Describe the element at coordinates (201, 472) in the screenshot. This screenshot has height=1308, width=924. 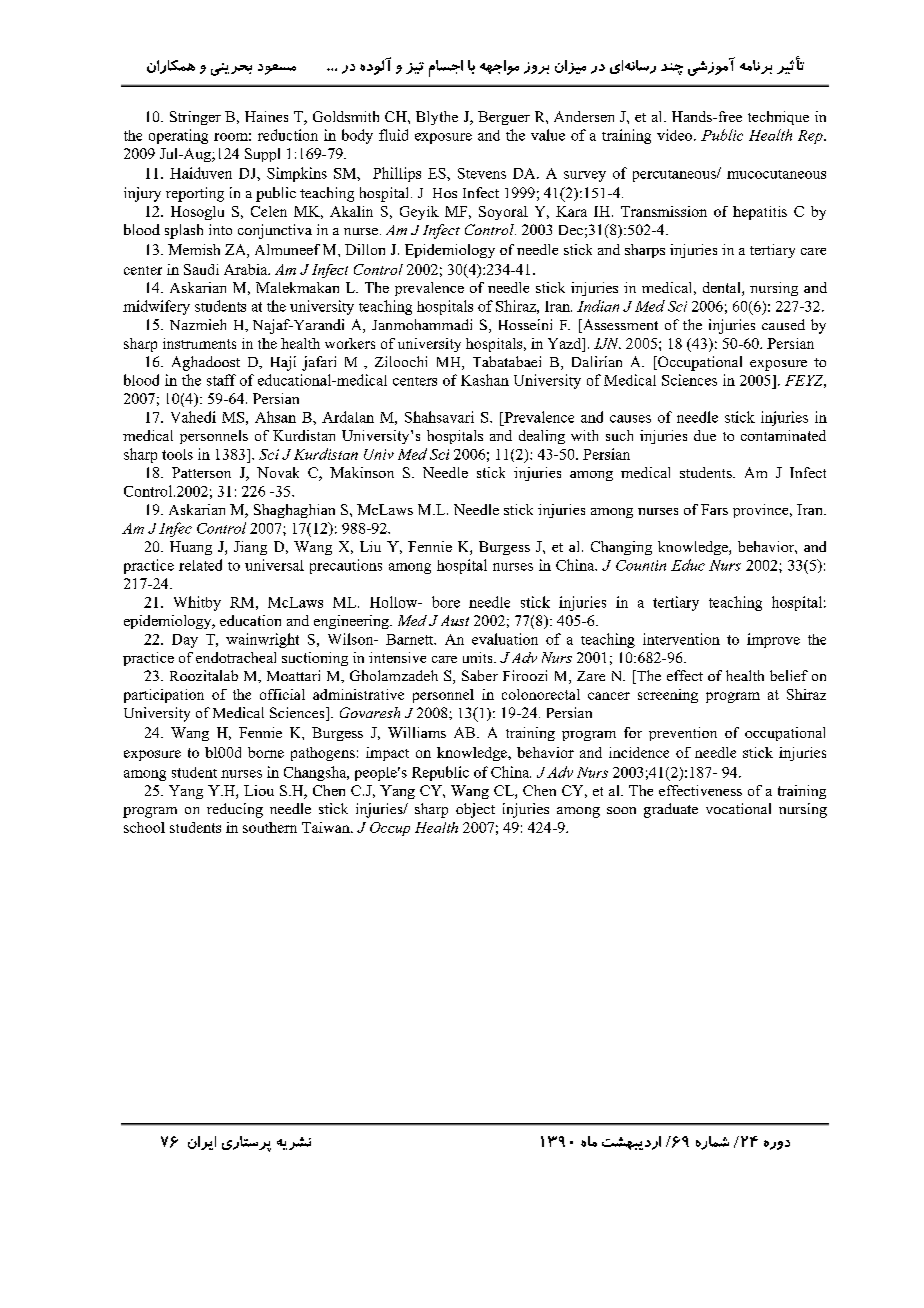
I see `Patterson` at that location.
